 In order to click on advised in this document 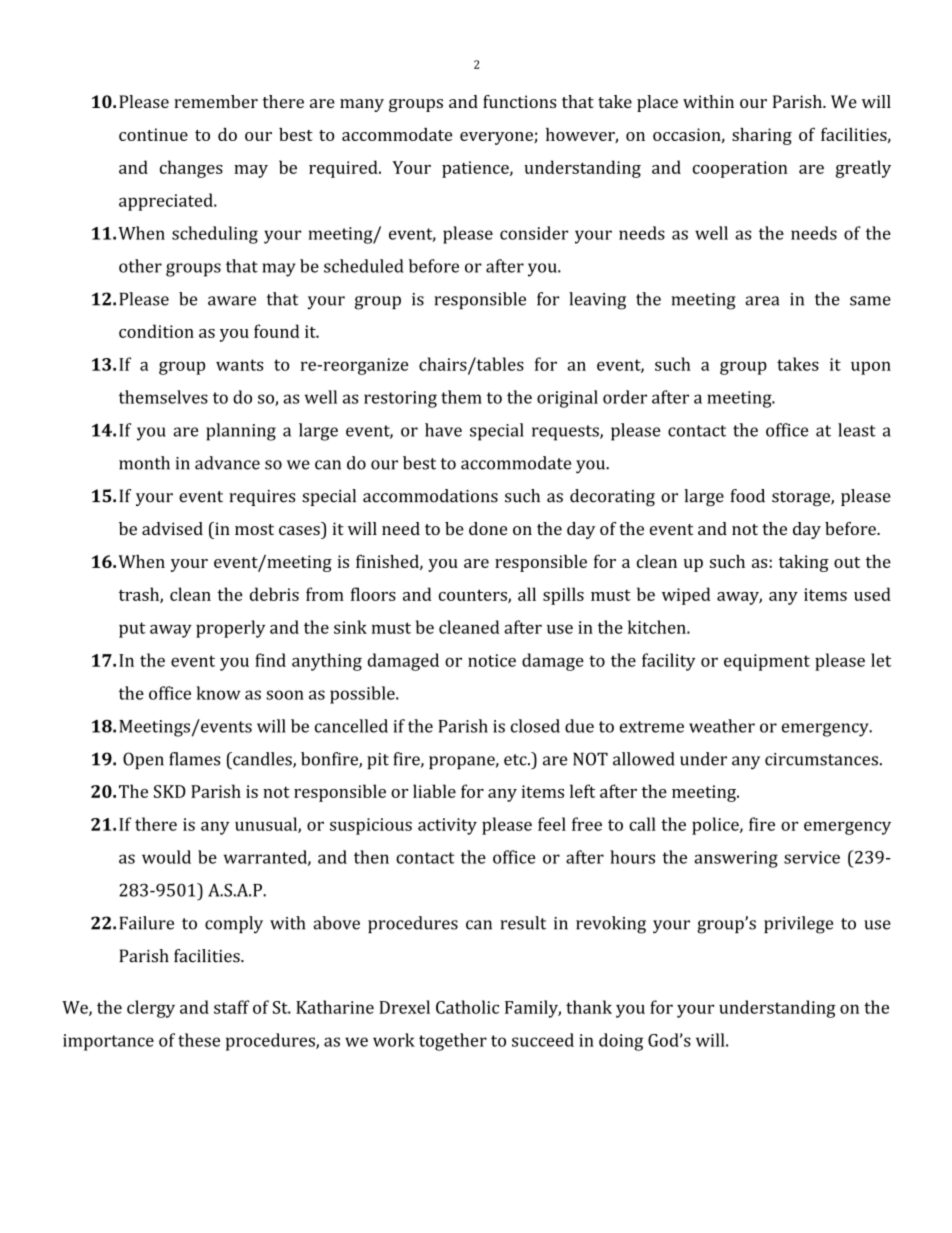, I will do `click(172, 528)`.
